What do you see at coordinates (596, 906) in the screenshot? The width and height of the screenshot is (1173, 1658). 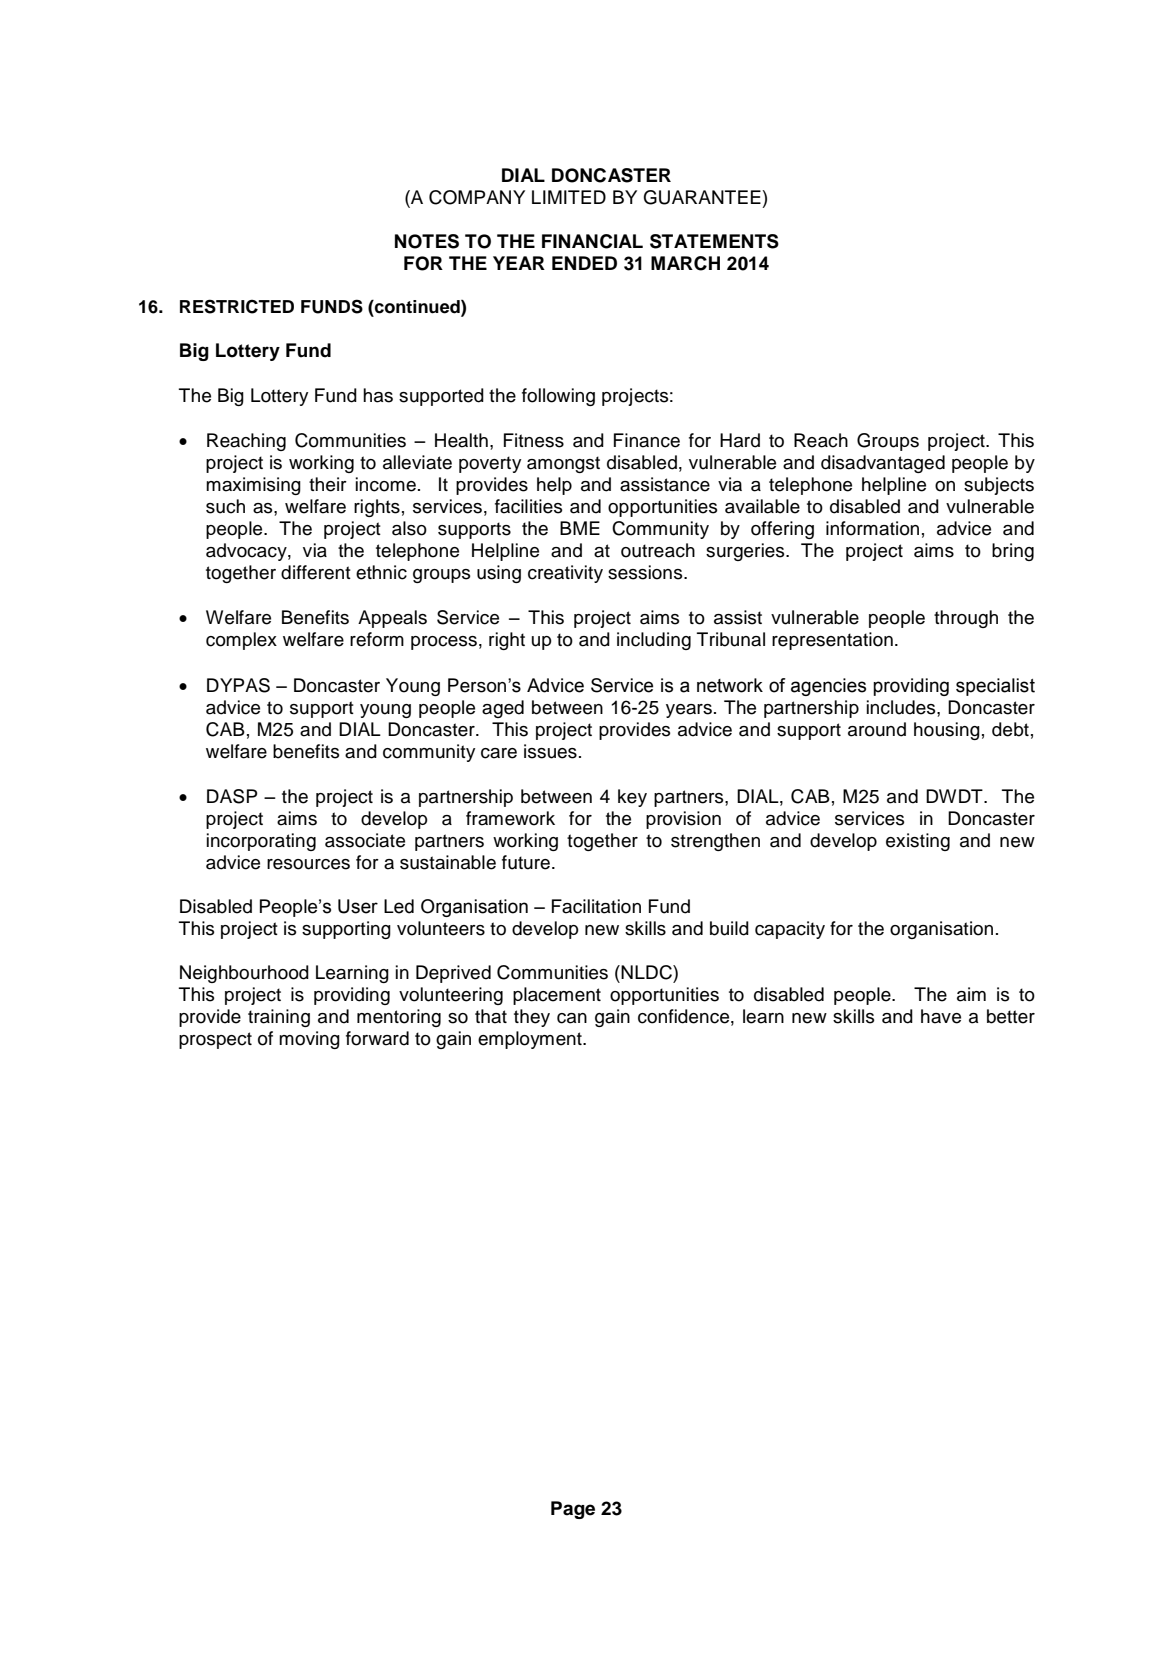 I see `Facilitation` at bounding box center [596, 906].
